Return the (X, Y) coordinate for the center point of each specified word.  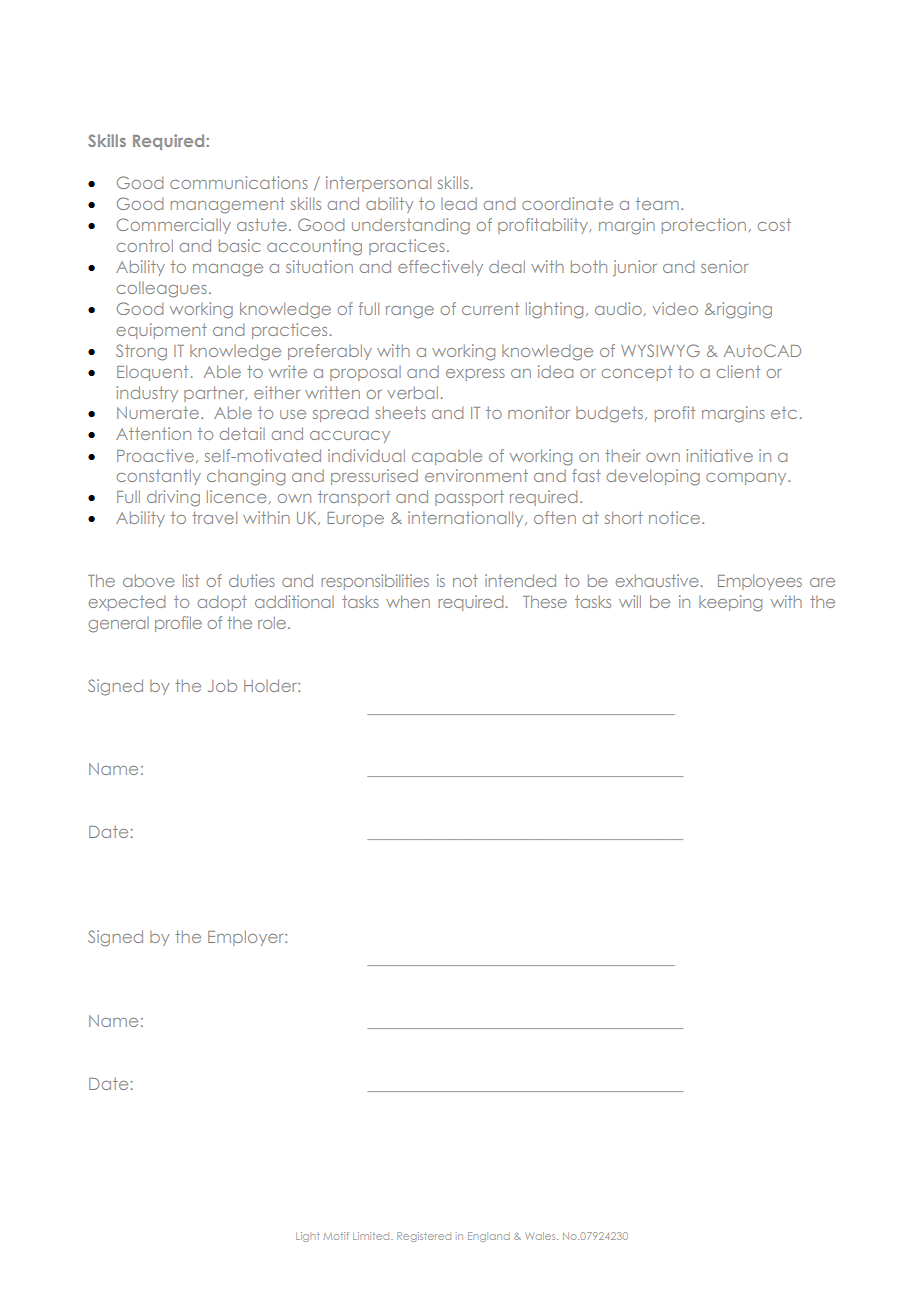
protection (704, 226)
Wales (541, 1236)
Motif (336, 1236)
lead (459, 204)
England (489, 1237)
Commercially (174, 226)
